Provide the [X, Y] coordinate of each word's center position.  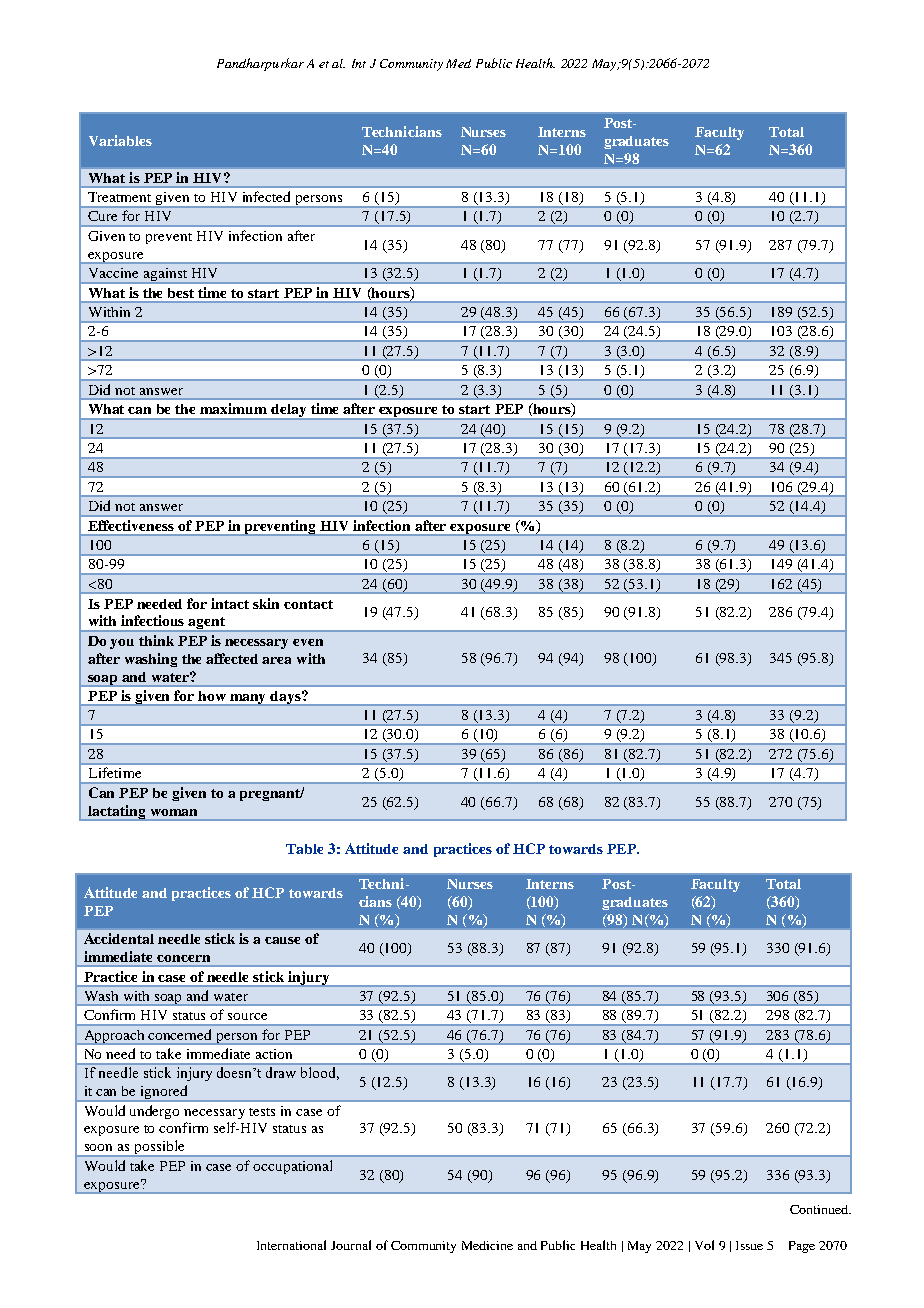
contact [308, 604]
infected [266, 196]
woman [174, 812]
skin [266, 603]
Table [304, 849]
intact [230, 603]
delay [289, 412]
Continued [820, 1209]
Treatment [119, 197]
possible [159, 1148]
